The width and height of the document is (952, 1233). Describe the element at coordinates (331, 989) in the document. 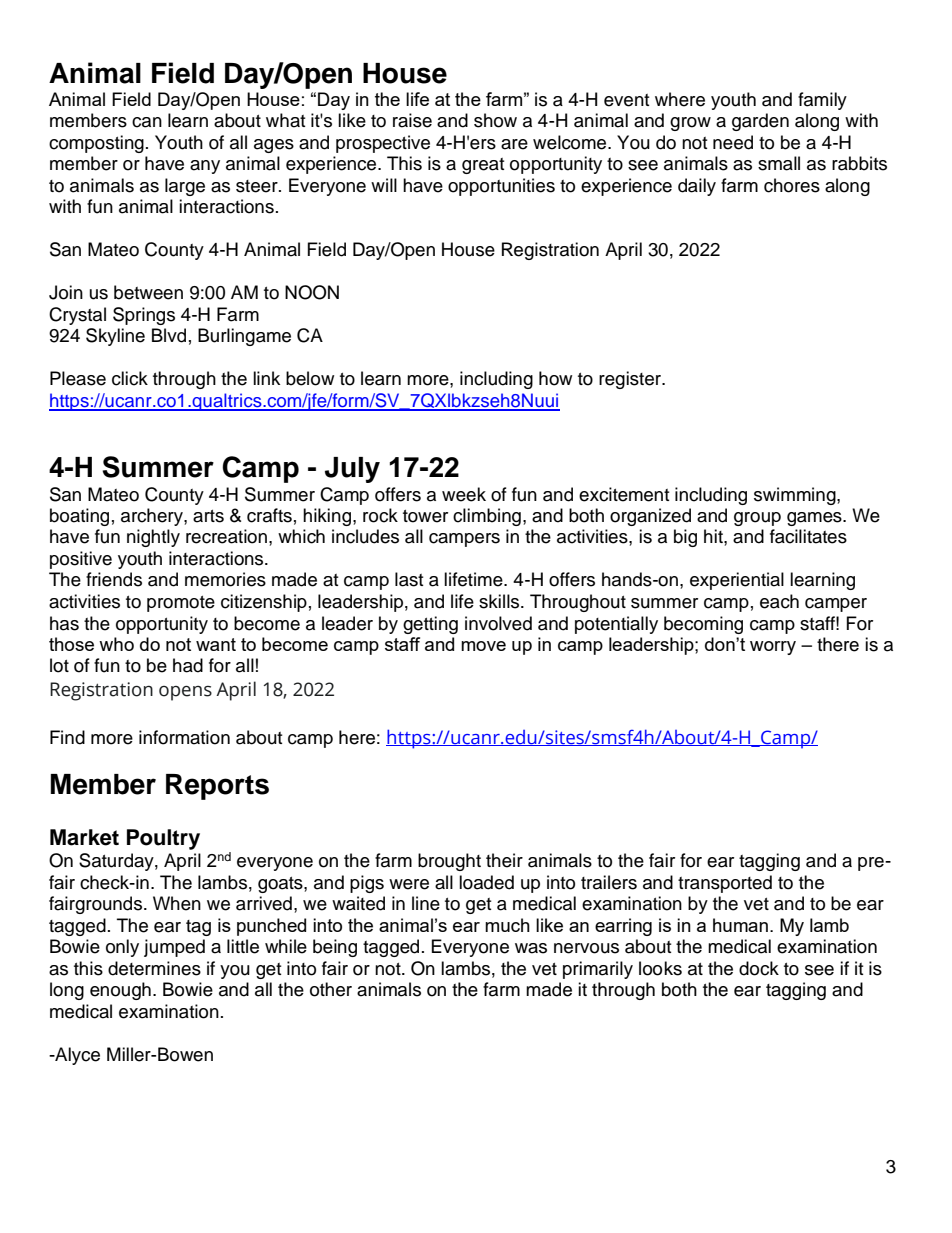

I see `other` at that location.
